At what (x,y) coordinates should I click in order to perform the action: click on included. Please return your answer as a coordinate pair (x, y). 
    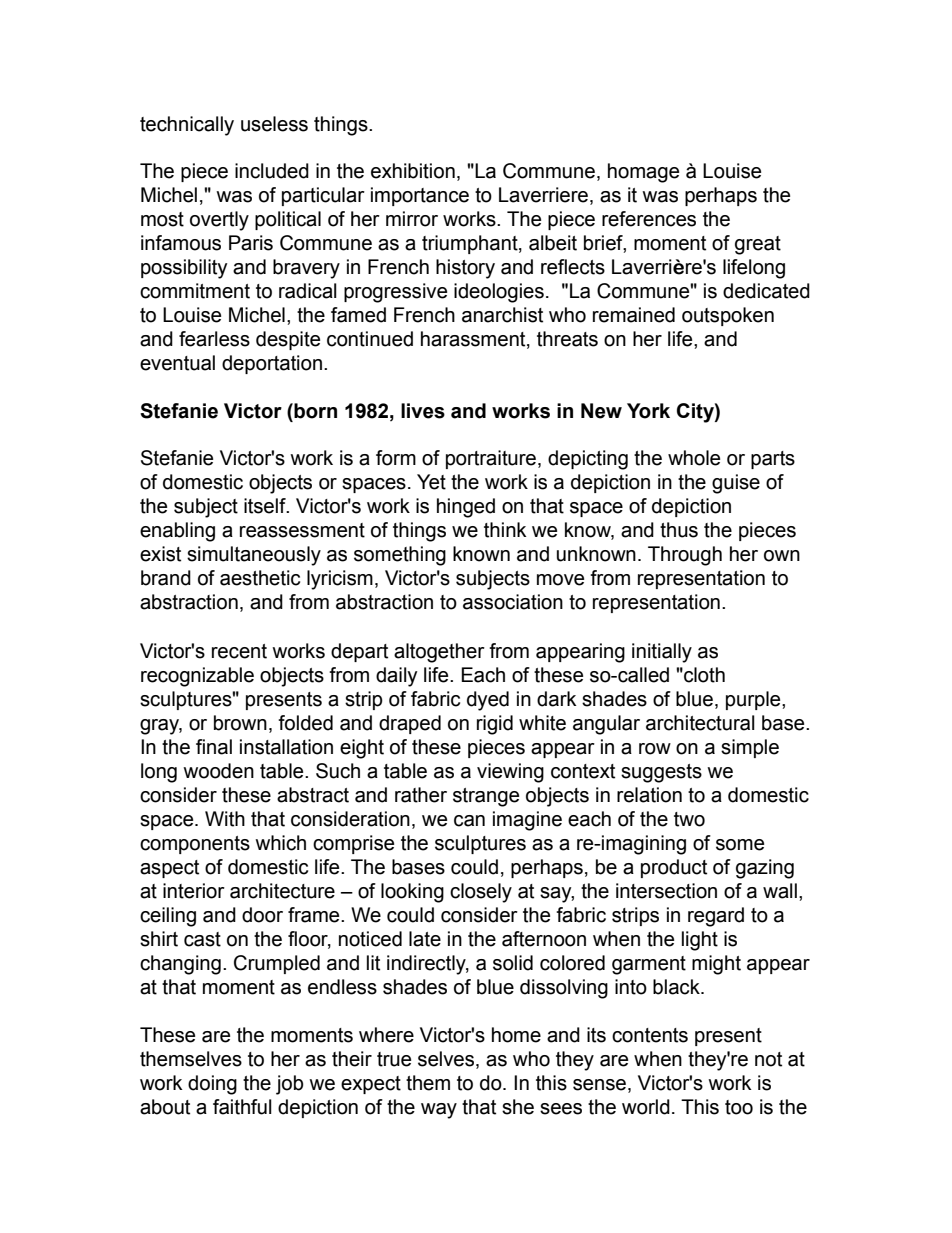
    Looking at the image, I should click on (272, 171).
